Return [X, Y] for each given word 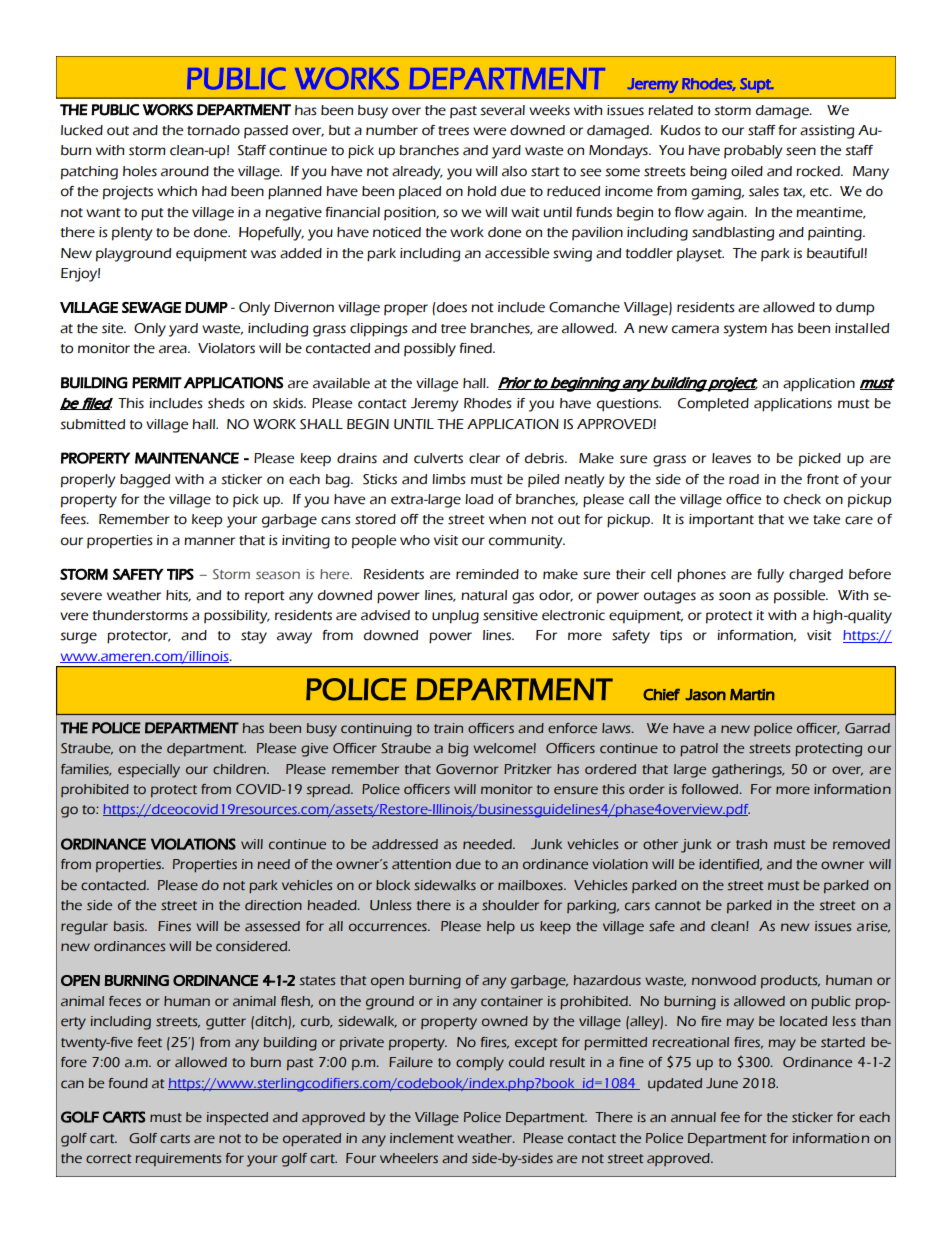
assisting [827, 132]
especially [149, 771]
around [185, 171]
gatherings [748, 771]
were [489, 131]
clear [484, 458]
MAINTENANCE [187, 458]
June [722, 1083]
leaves [731, 458]
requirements [178, 1159]
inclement [422, 1138]
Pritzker [528, 769]
